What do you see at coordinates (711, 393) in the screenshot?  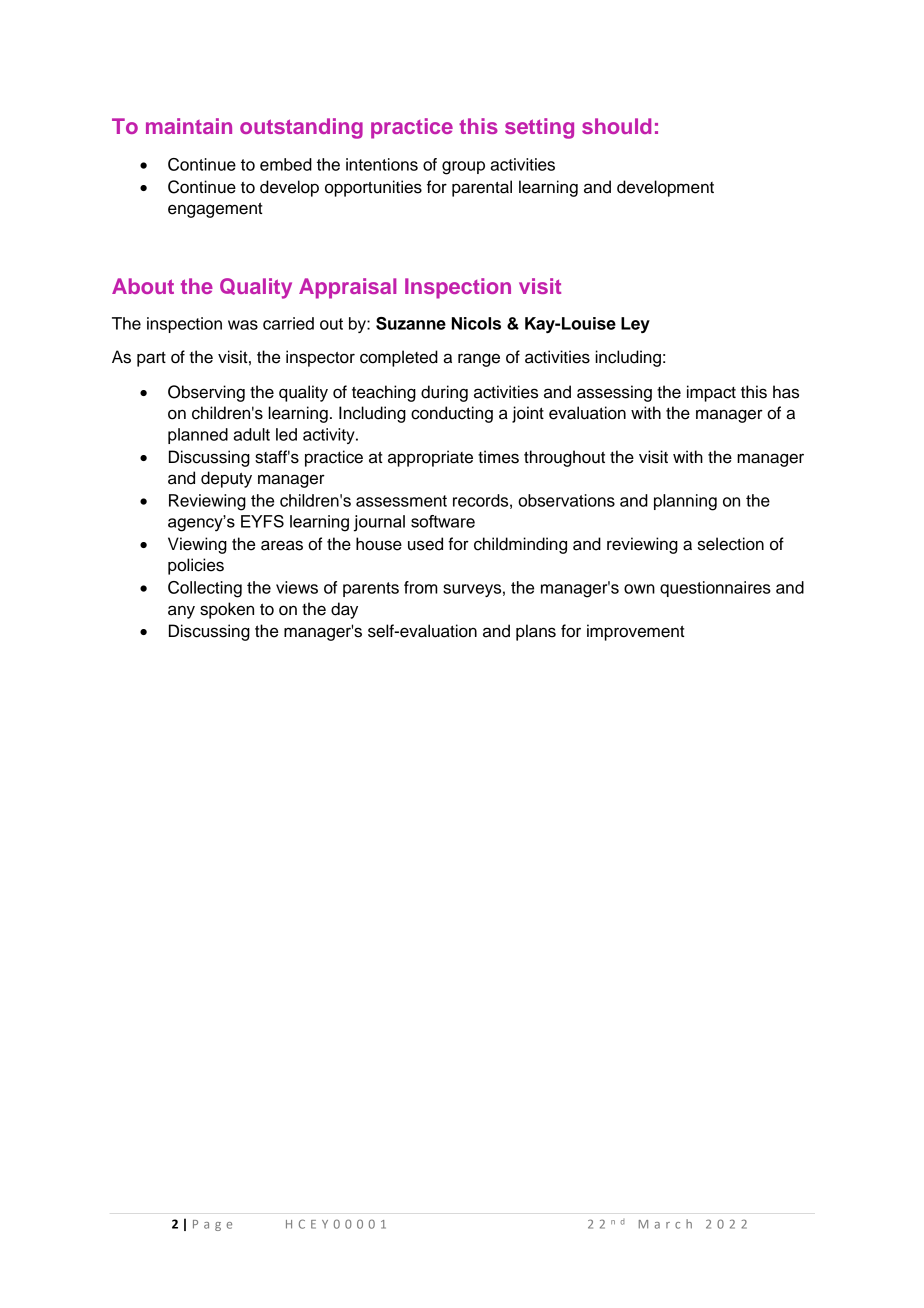 I see `impact` at bounding box center [711, 393].
